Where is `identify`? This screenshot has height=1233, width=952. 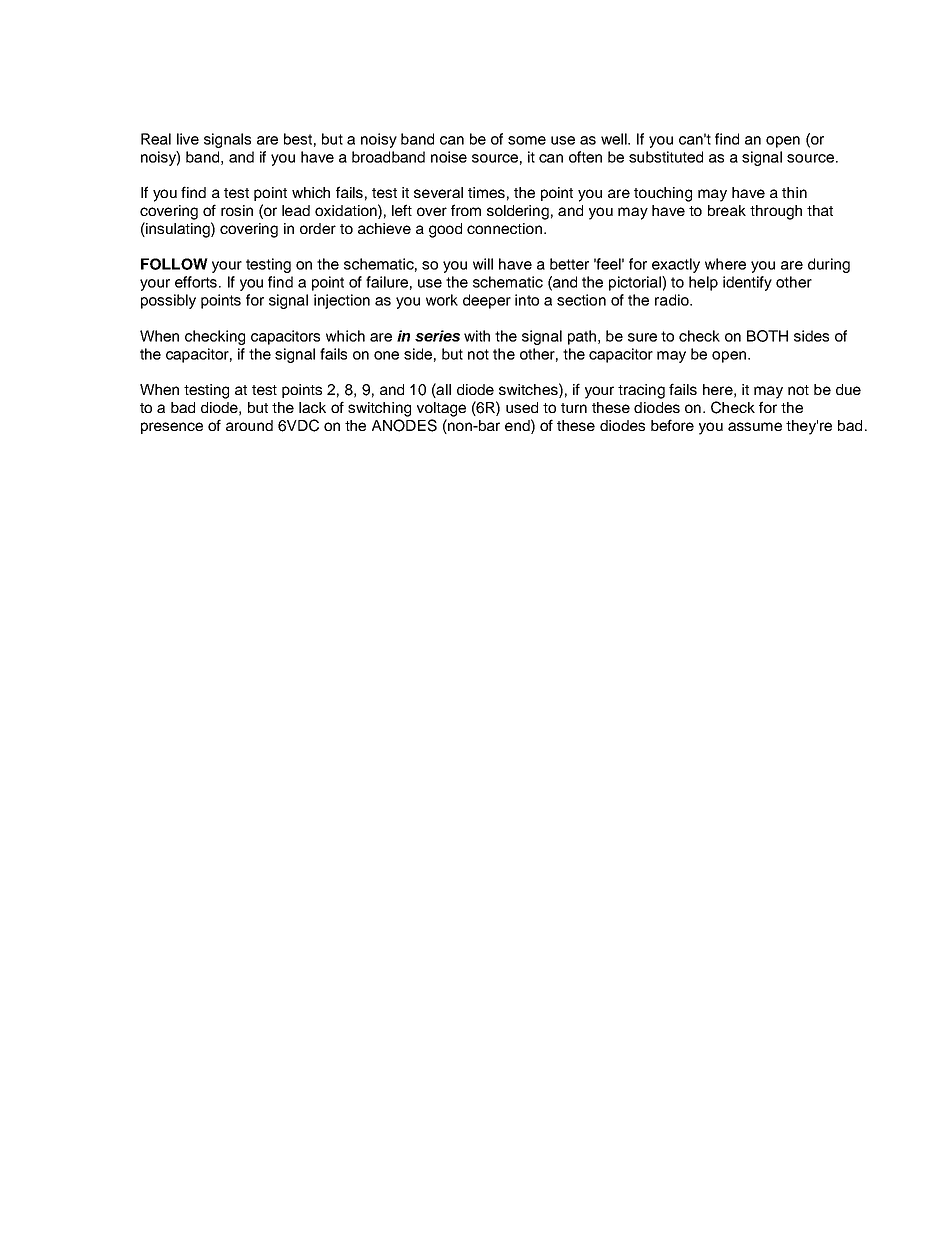 identify is located at coordinates (747, 283).
